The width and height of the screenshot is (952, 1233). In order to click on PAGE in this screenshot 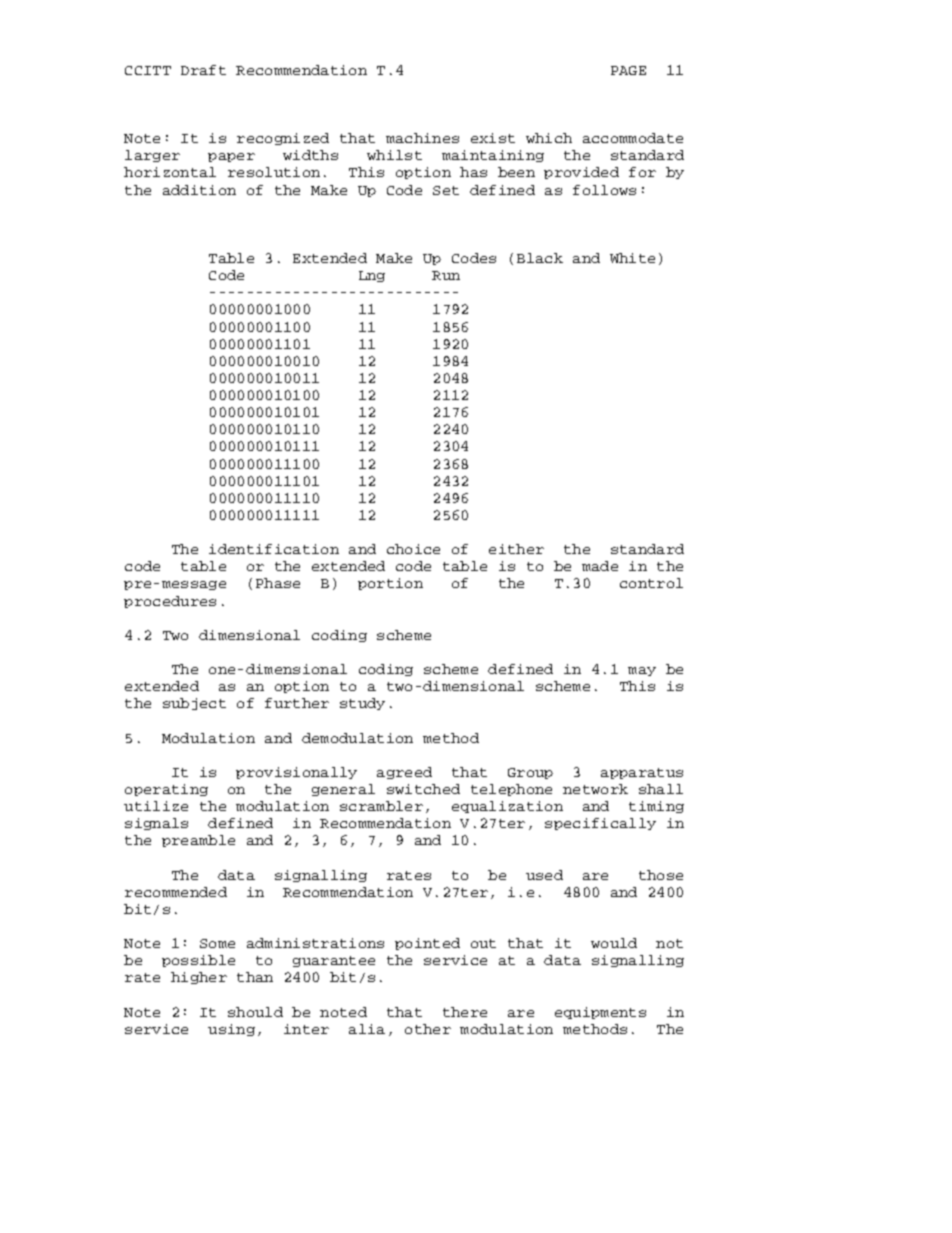, I will do `click(628, 70)`.
